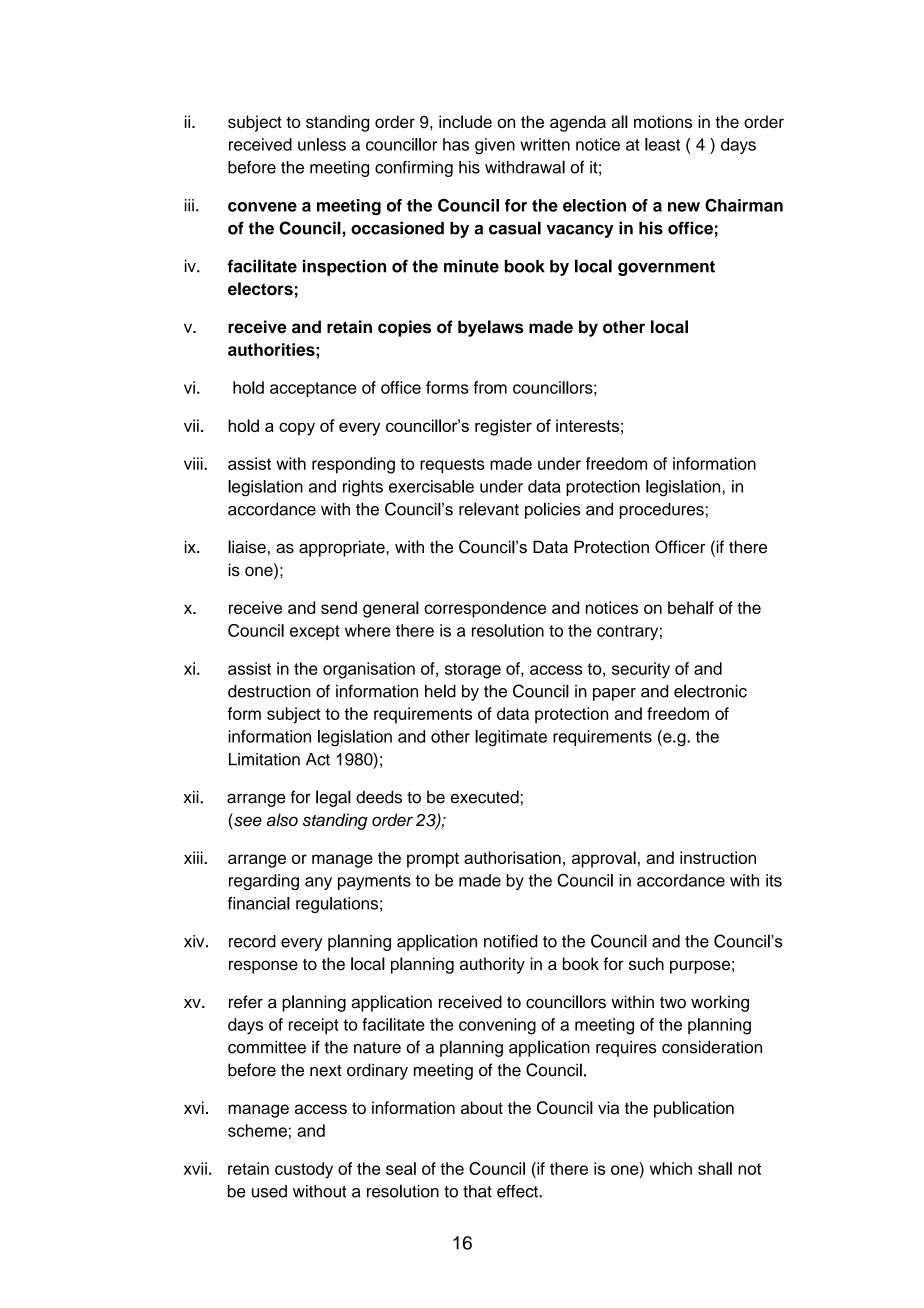  What do you see at coordinates (495, 146) in the document?
I see `given` at bounding box center [495, 146].
